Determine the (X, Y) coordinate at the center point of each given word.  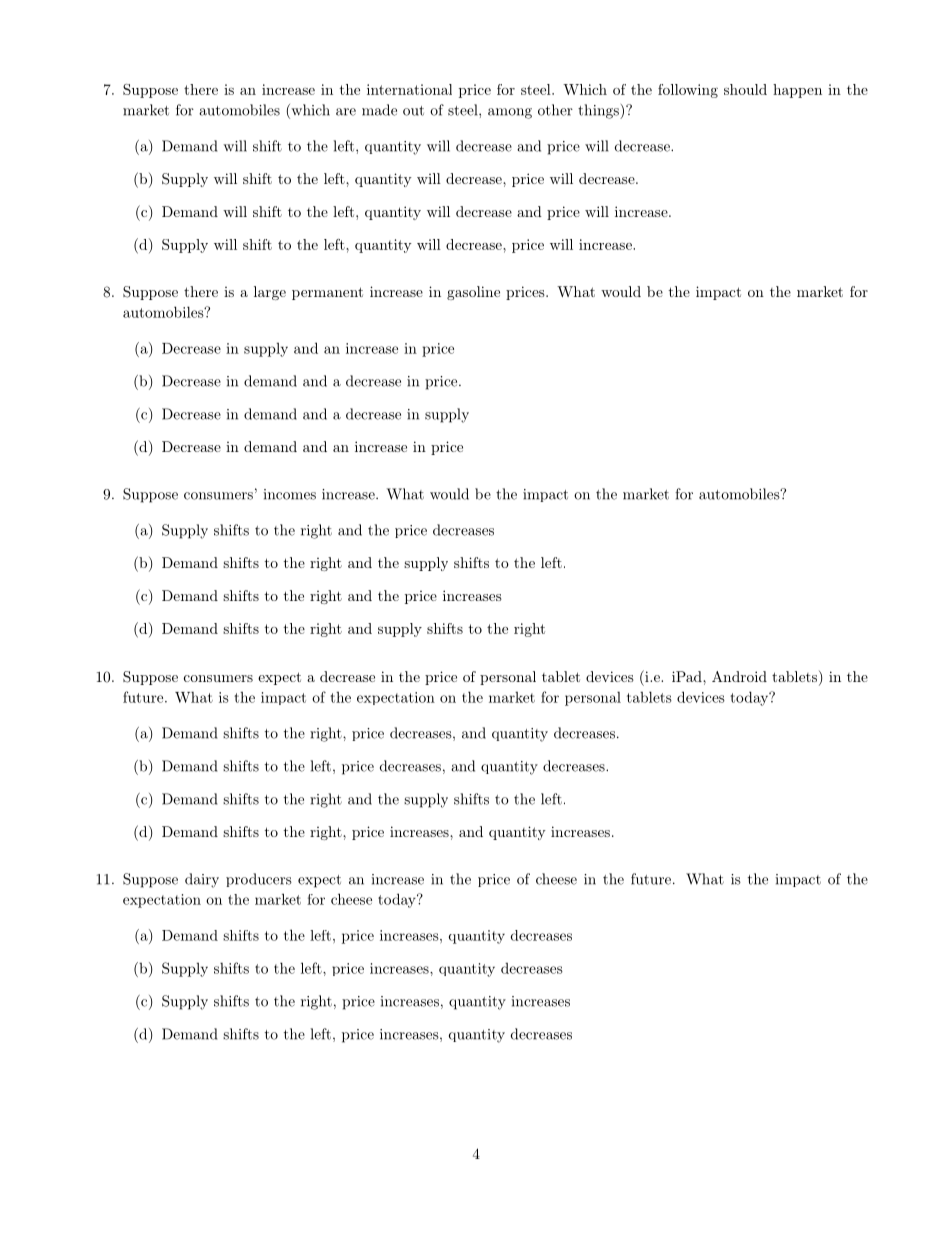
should (745, 89)
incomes (290, 494)
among (510, 113)
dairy (202, 880)
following (688, 91)
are (346, 112)
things (599, 111)
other (555, 110)
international (409, 89)
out (413, 111)
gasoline (473, 293)
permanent (327, 293)
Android (739, 676)
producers (259, 880)
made (379, 110)
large (270, 293)
